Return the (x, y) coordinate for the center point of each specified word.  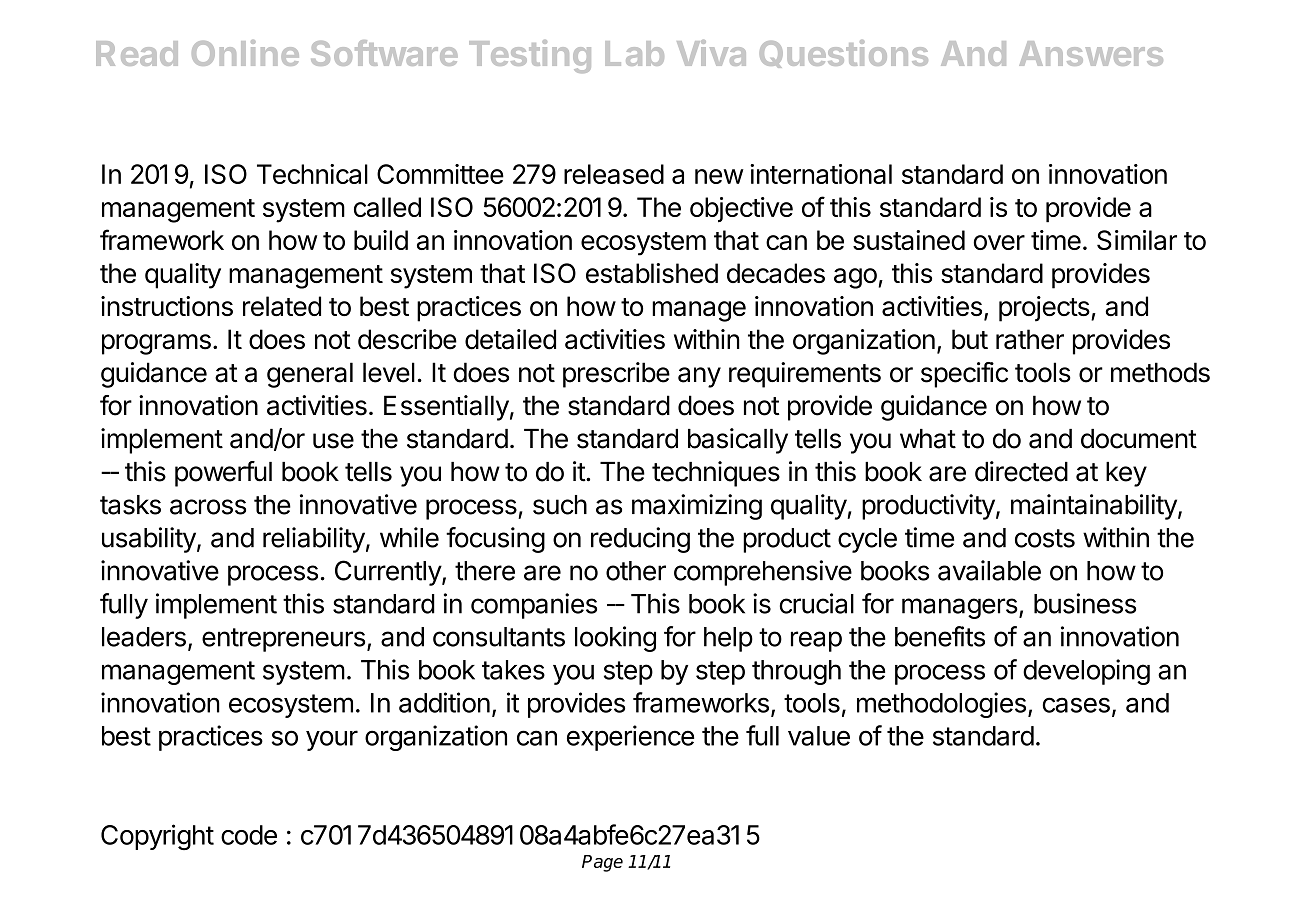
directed (1021, 471)
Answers (1091, 53)
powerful (223, 474)
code (249, 835)
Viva (711, 53)
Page (602, 863)
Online (245, 53)
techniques (716, 474)
